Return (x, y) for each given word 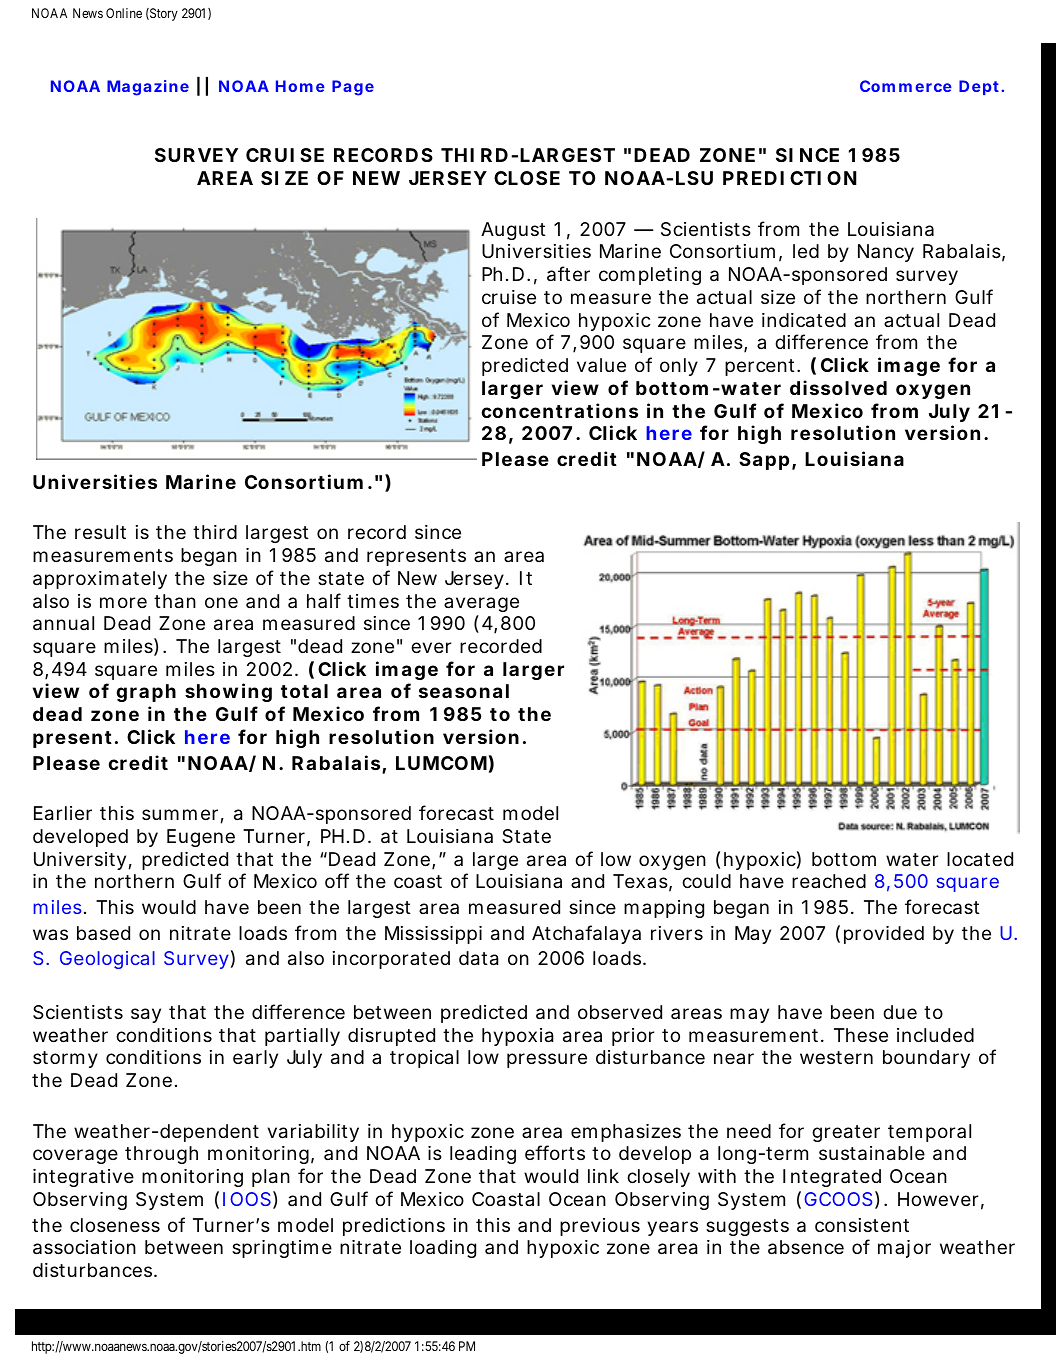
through (161, 1155)
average (481, 604)
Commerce (906, 86)
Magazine (148, 88)
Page (353, 88)
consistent (862, 1225)
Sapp (764, 461)
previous (600, 1227)
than (175, 601)
